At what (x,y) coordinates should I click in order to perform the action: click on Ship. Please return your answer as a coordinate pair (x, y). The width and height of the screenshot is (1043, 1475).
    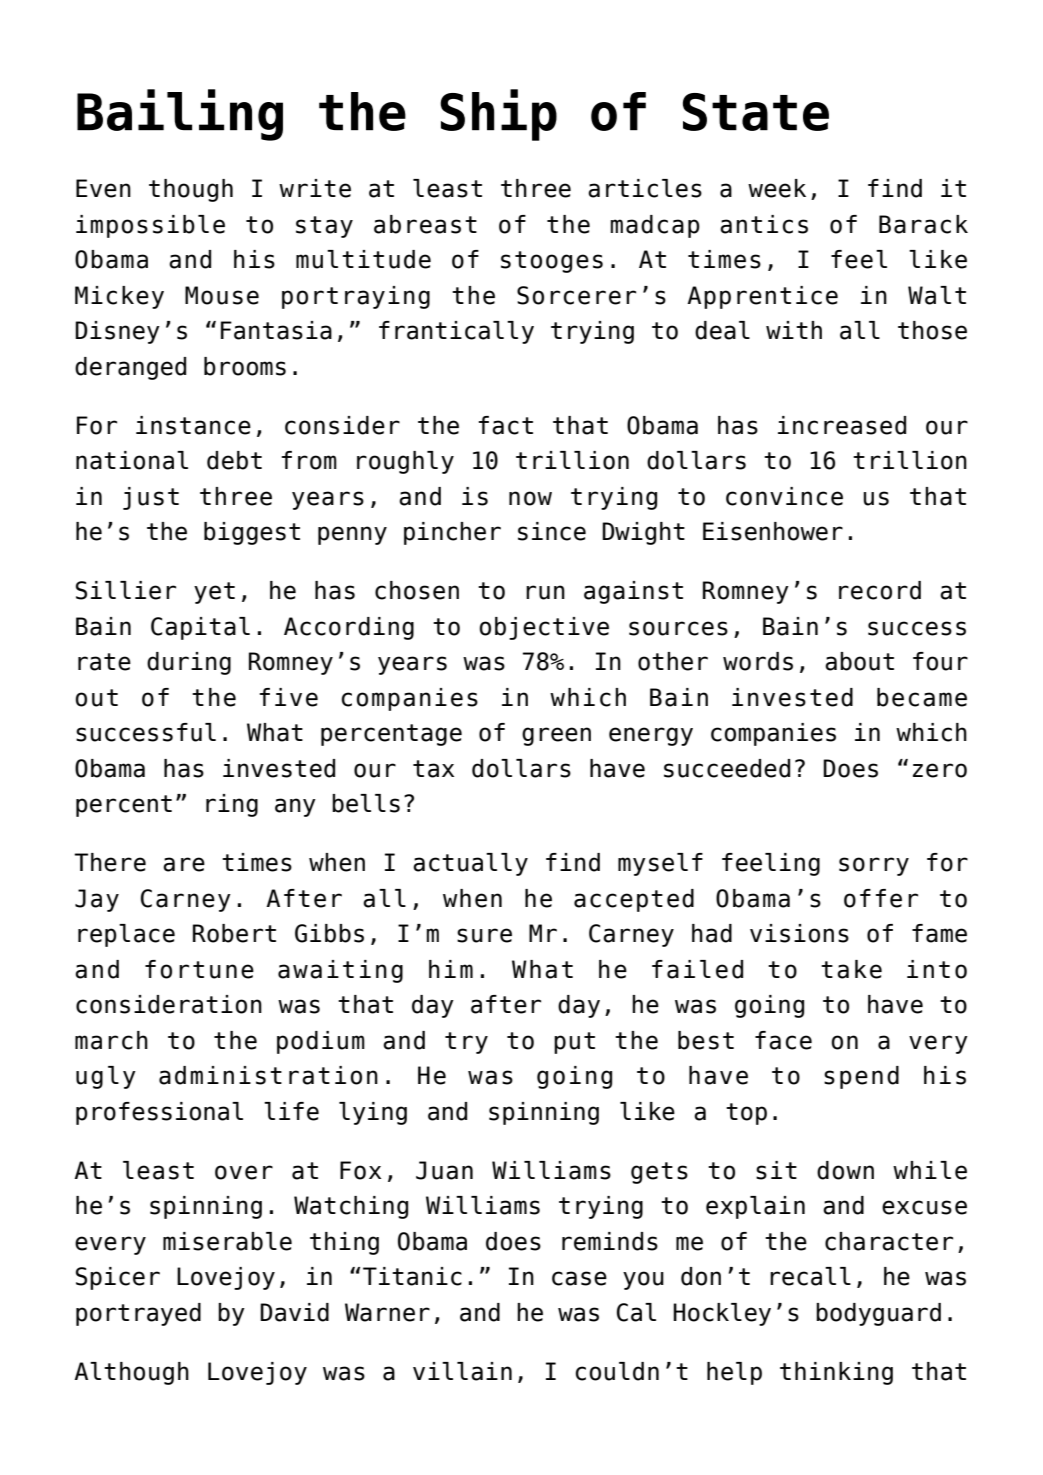
    Looking at the image, I should click on (498, 115).
